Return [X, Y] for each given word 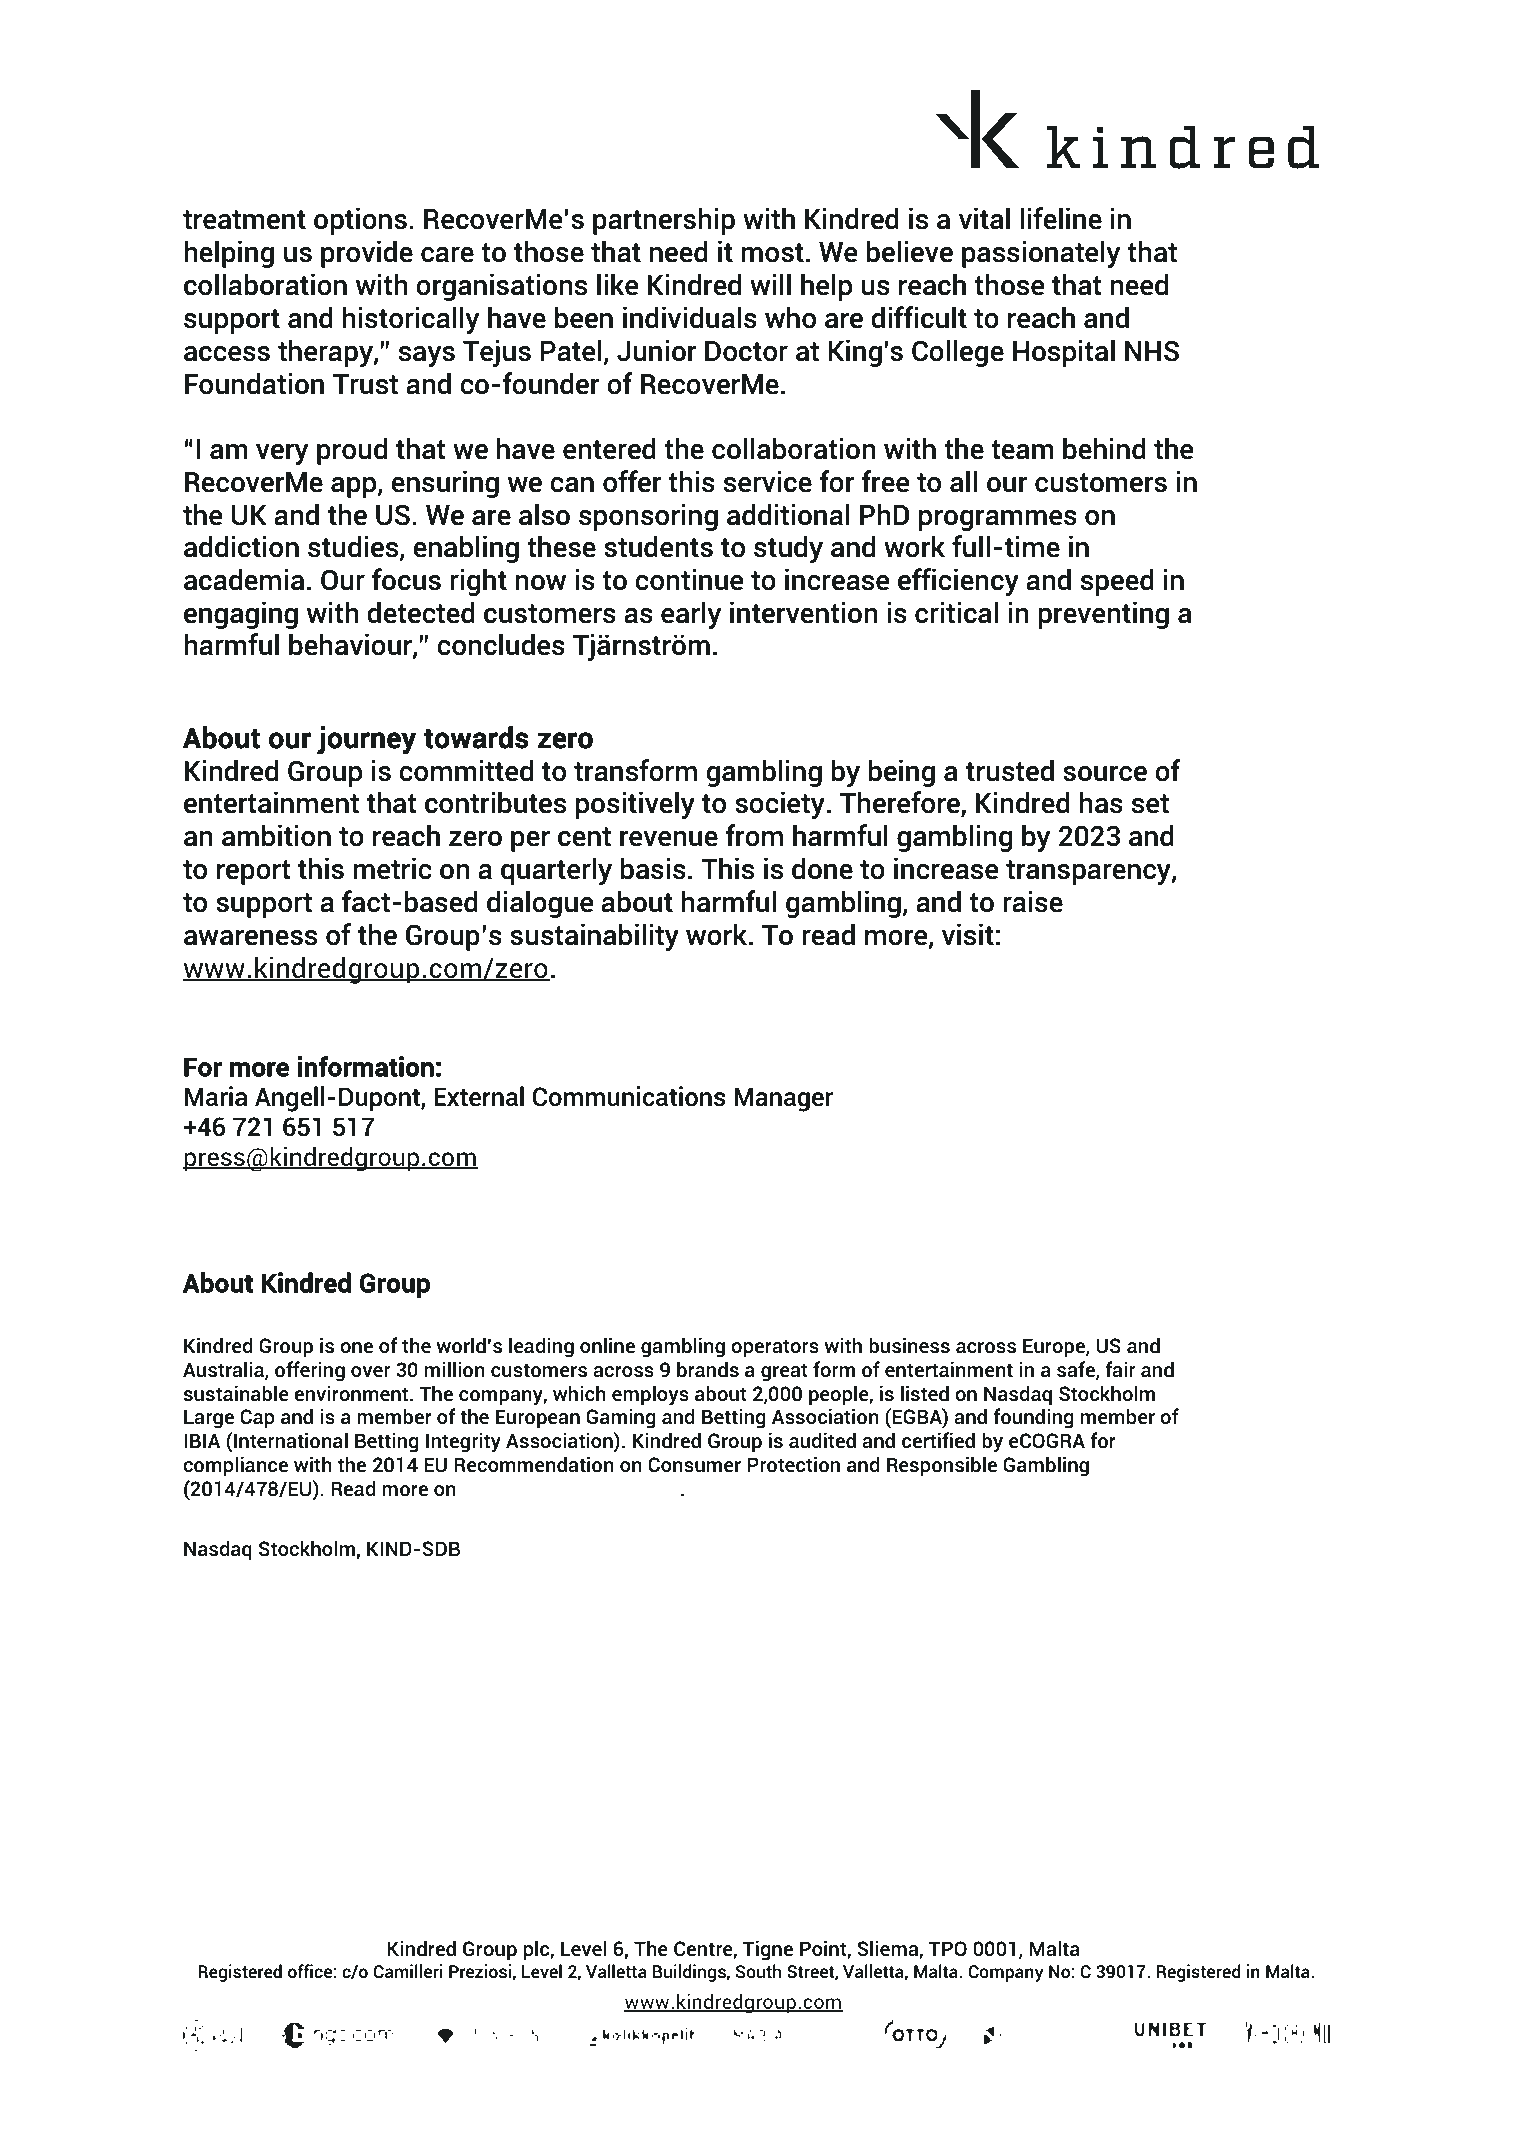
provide [367, 254]
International [290, 1440]
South [758, 1971]
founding [1033, 1418]
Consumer [694, 1465]
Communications [629, 1096]
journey [366, 740]
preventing [1103, 615]
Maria [215, 1096]
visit [968, 934]
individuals [690, 317]
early [691, 615]
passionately [1041, 254]
